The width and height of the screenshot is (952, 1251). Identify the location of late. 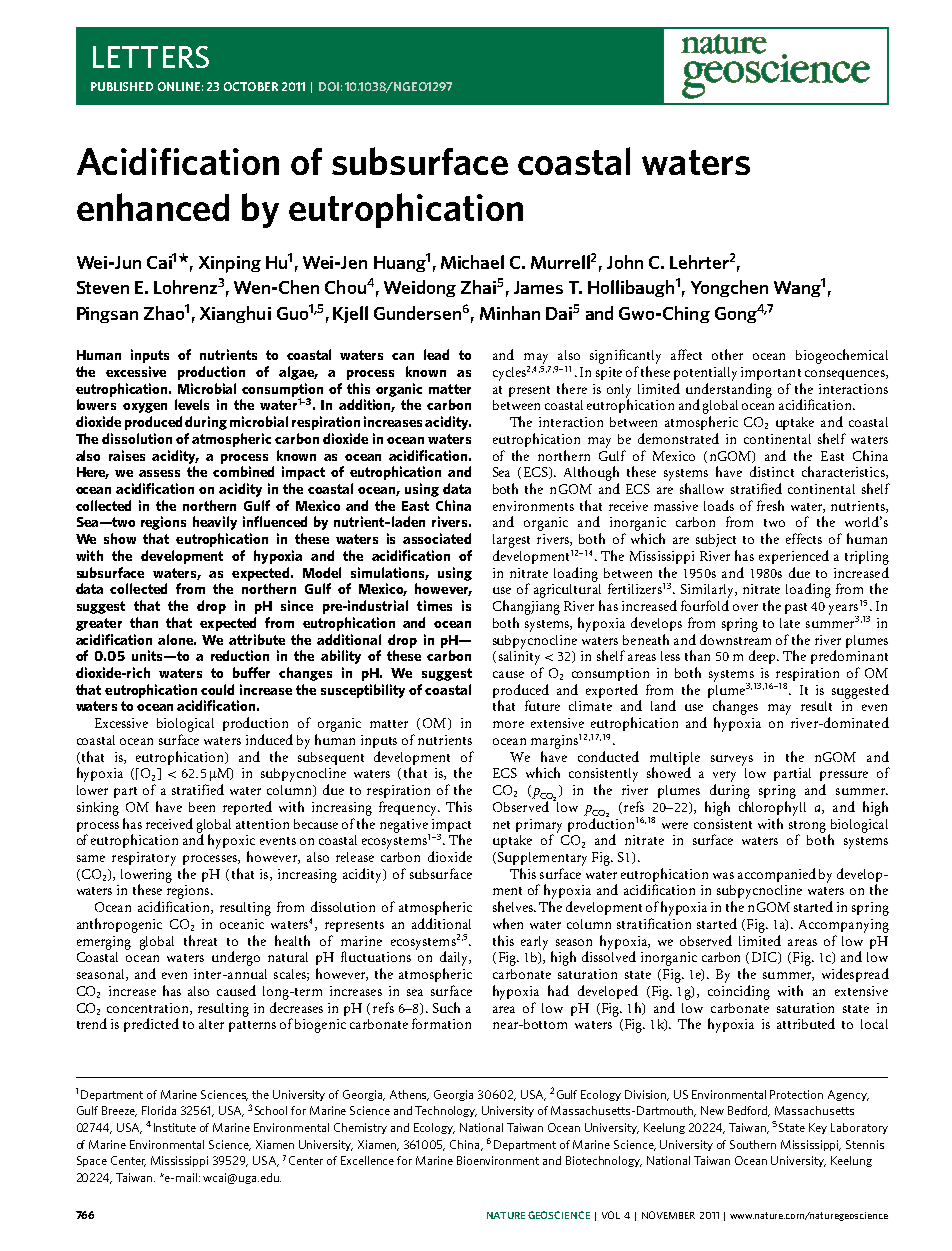
(790, 623).
